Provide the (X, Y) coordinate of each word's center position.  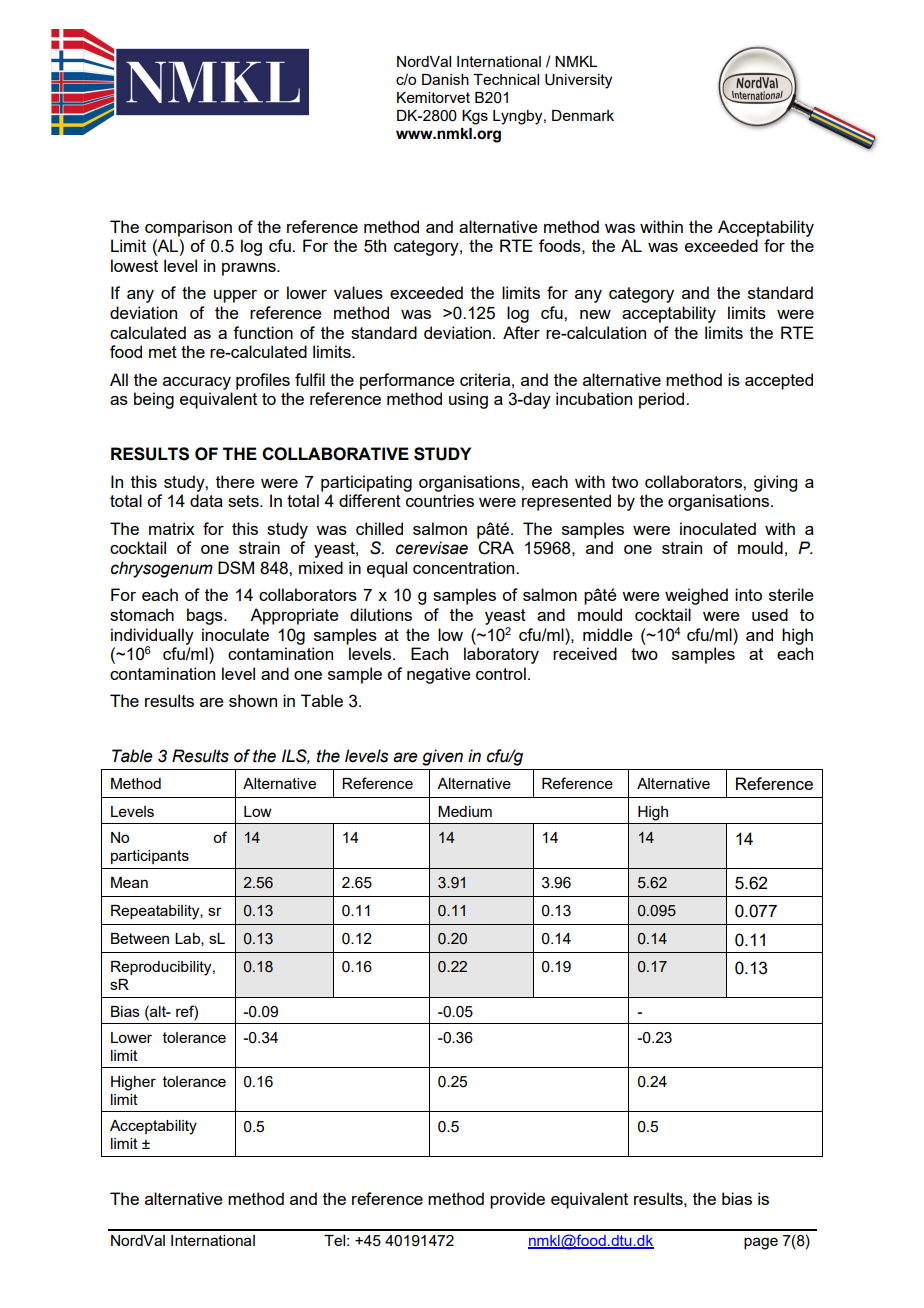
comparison (188, 228)
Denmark (583, 115)
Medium (465, 811)
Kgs (475, 117)
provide (517, 1200)
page (761, 1243)
